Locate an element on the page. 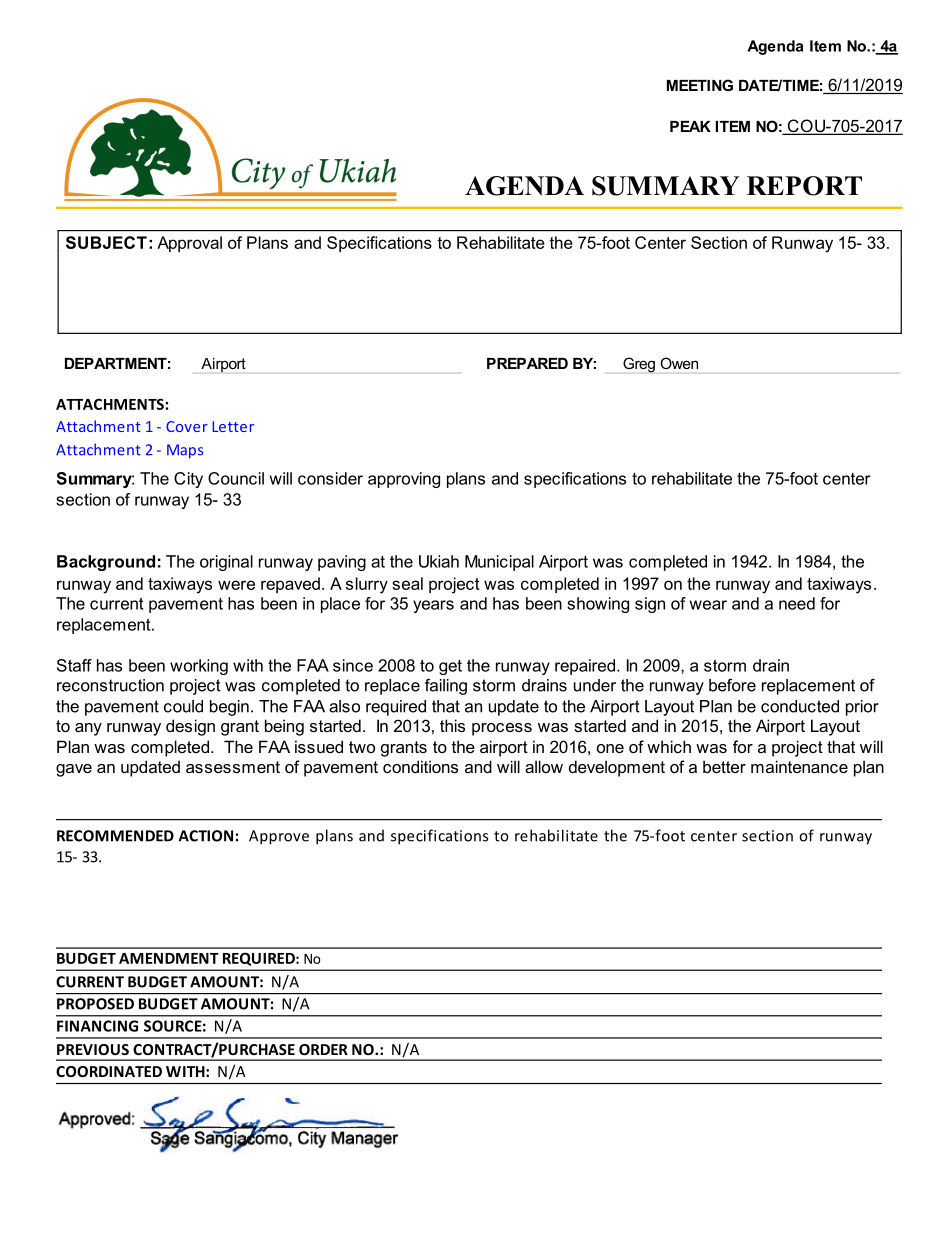  FINANCING is located at coordinates (97, 1026).
